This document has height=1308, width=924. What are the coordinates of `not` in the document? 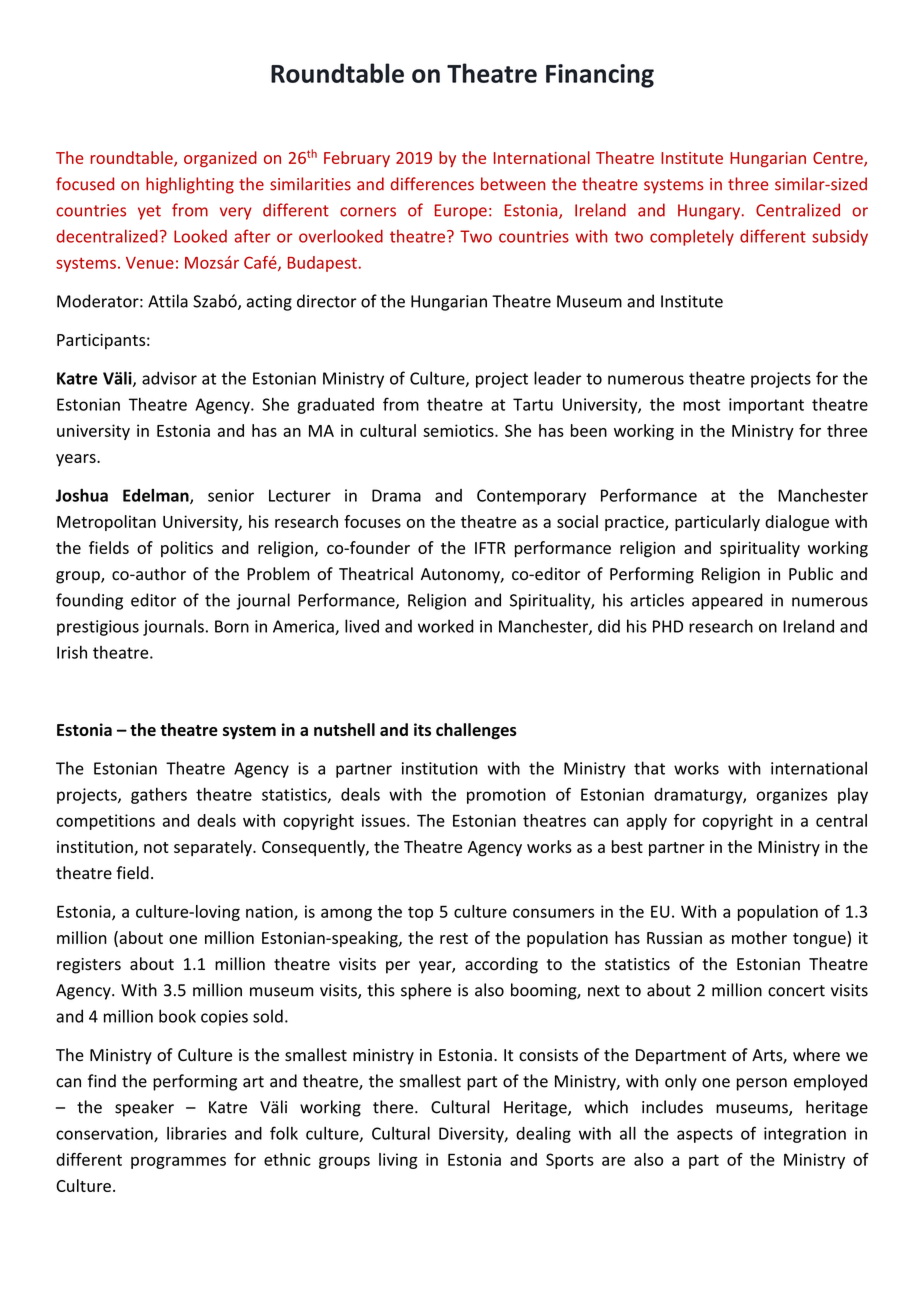 It's located at (156, 847).
